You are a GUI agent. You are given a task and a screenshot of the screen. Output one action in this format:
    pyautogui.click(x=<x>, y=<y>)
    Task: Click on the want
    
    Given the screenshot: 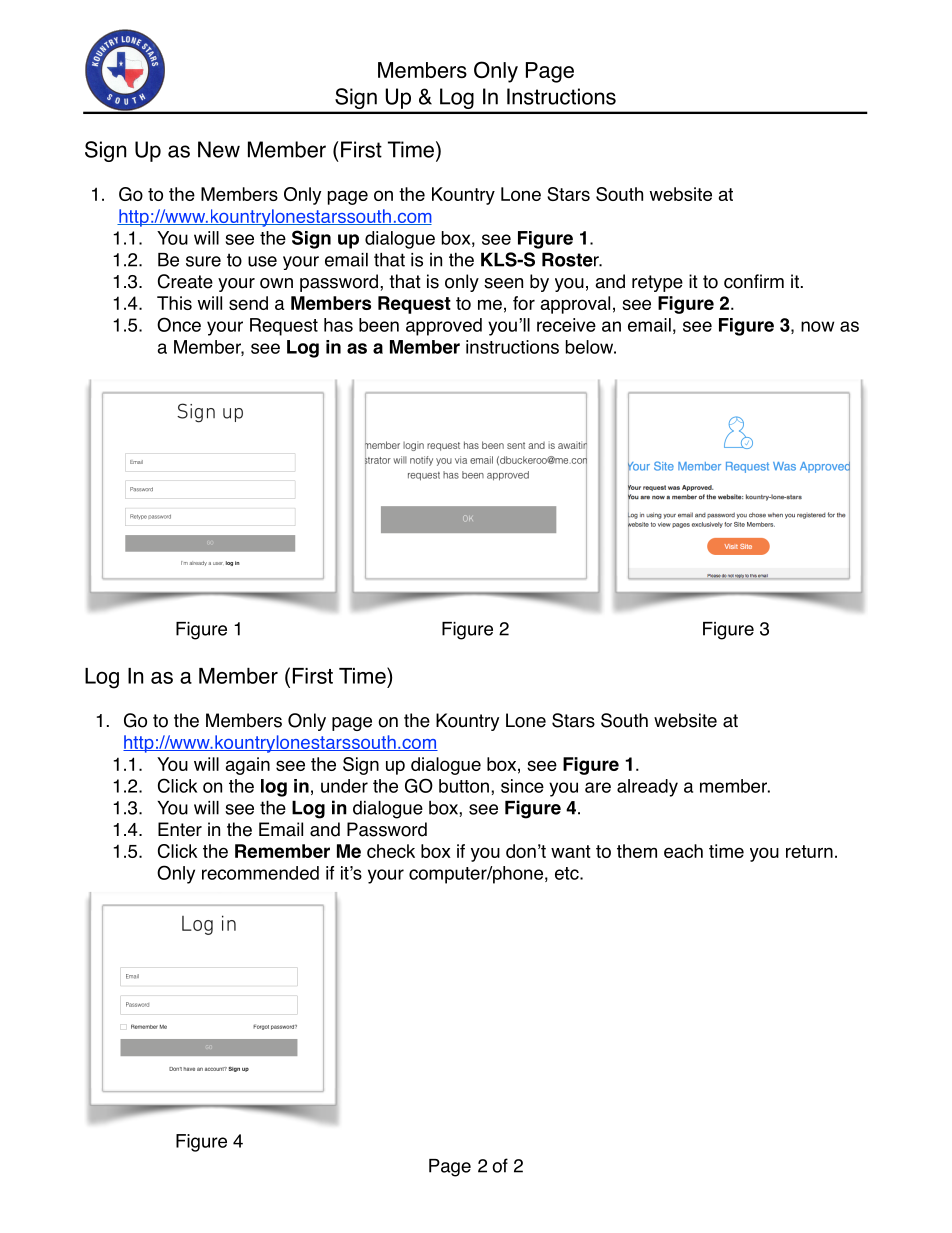 What is the action you would take?
    pyautogui.click(x=571, y=851)
